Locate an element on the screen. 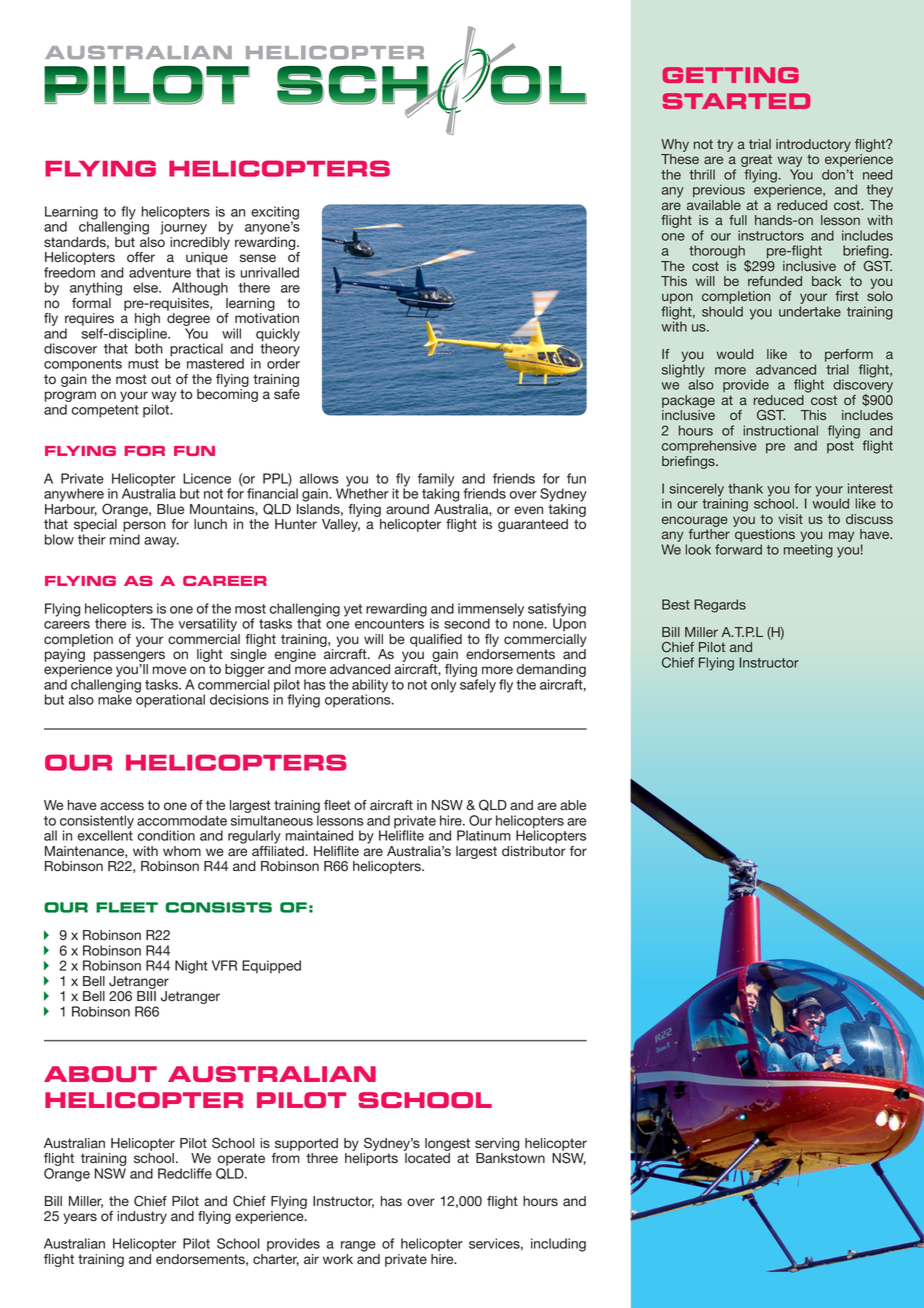 This screenshot has width=924, height=1308. move is located at coordinates (169, 670).
